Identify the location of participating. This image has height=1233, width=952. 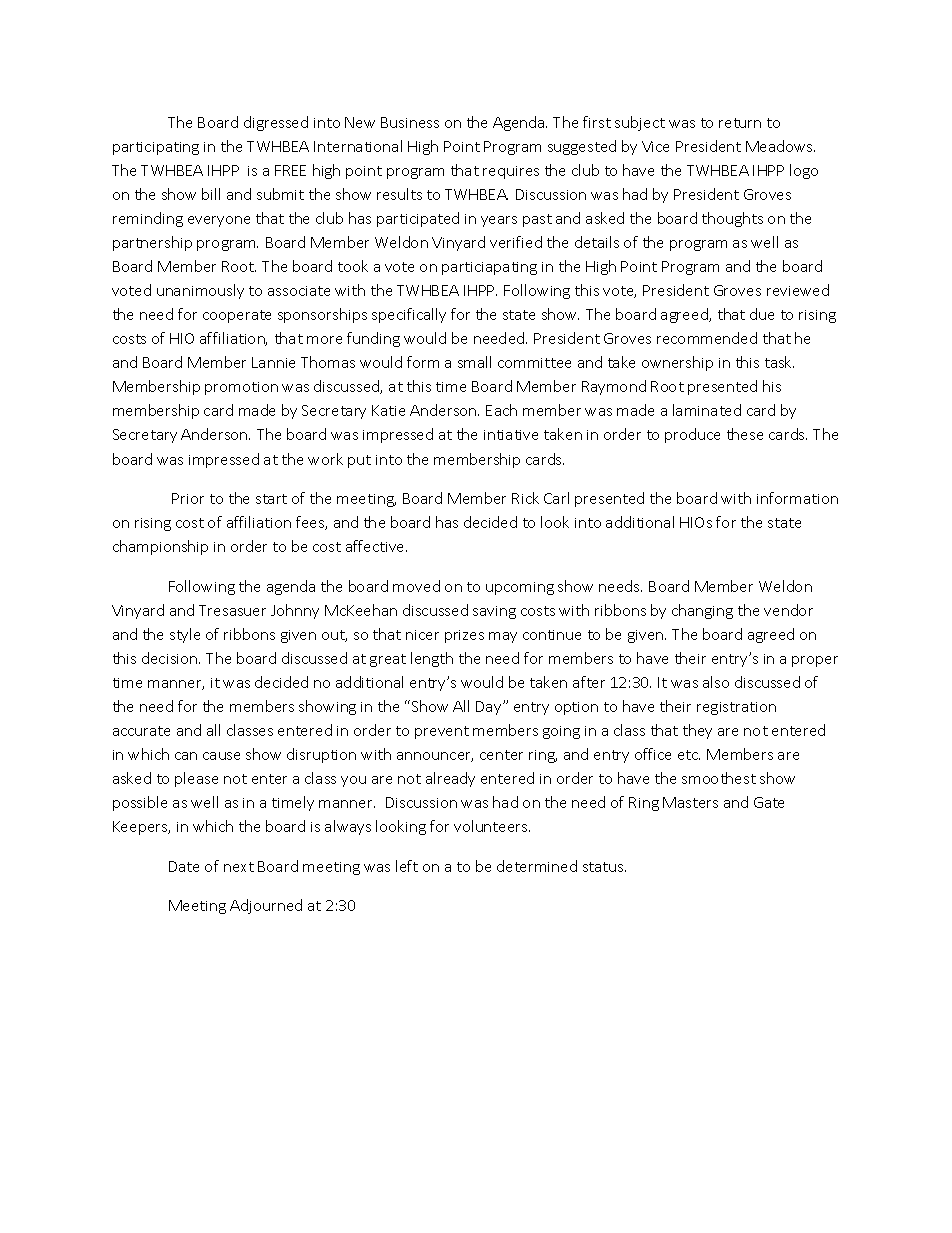
(156, 148).
